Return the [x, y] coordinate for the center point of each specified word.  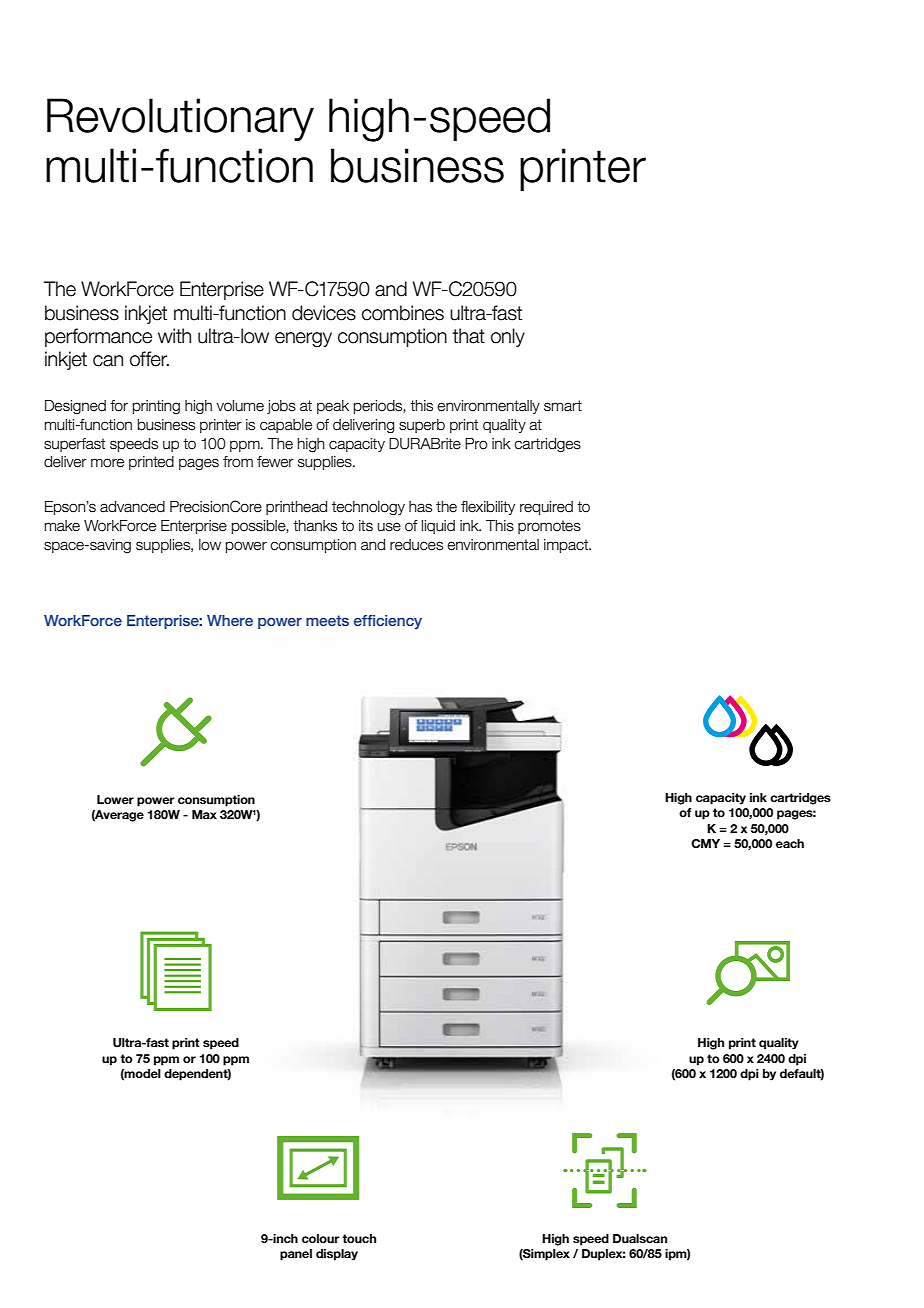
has [420, 507]
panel [296, 1255]
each [790, 843]
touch [359, 1238]
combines [403, 313]
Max [204, 814]
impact [567, 546]
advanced [132, 507]
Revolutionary [180, 119]
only [508, 337]
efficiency [388, 622]
